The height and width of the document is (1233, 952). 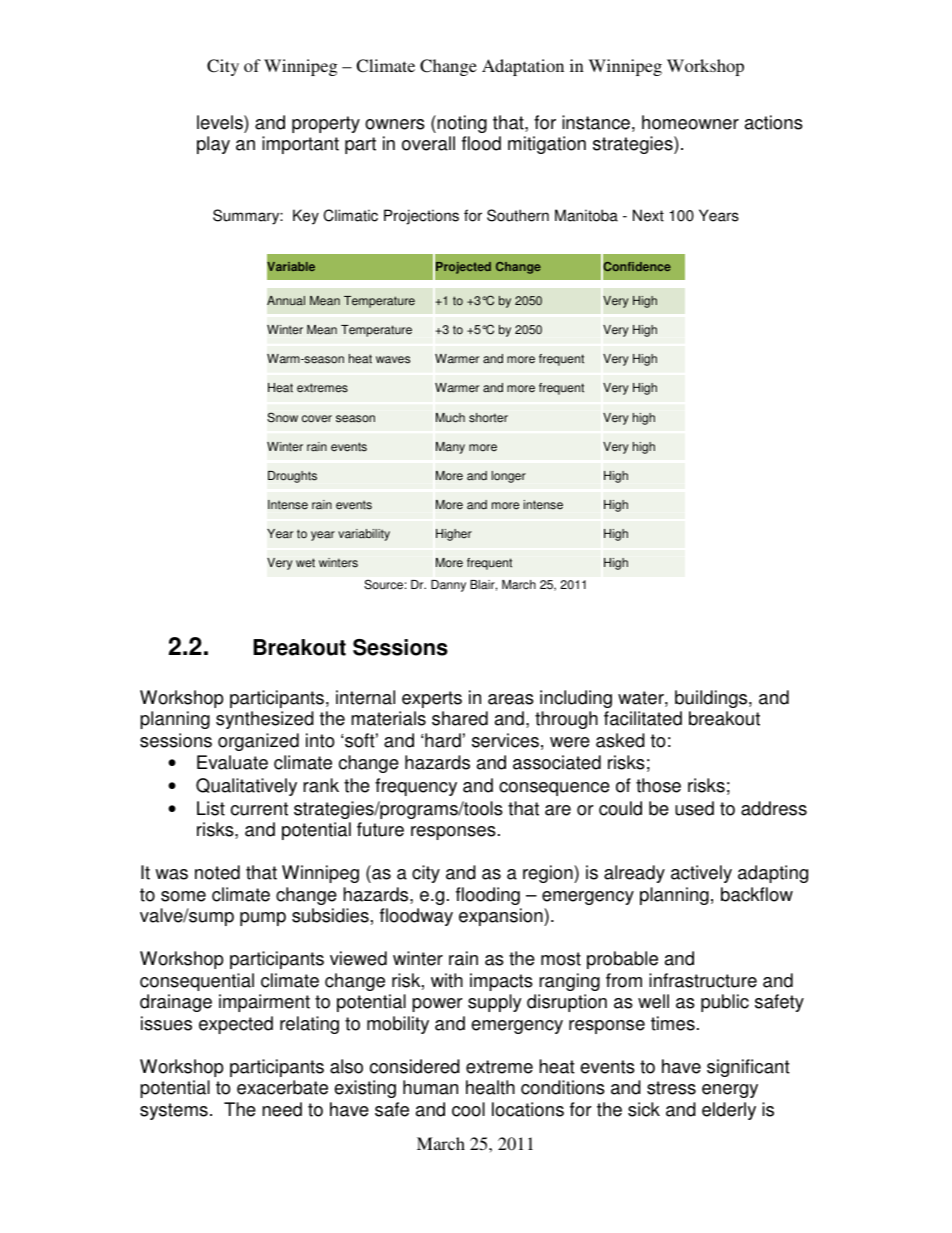 What do you see at coordinates (448, 586) in the document?
I see `Danny` at bounding box center [448, 586].
